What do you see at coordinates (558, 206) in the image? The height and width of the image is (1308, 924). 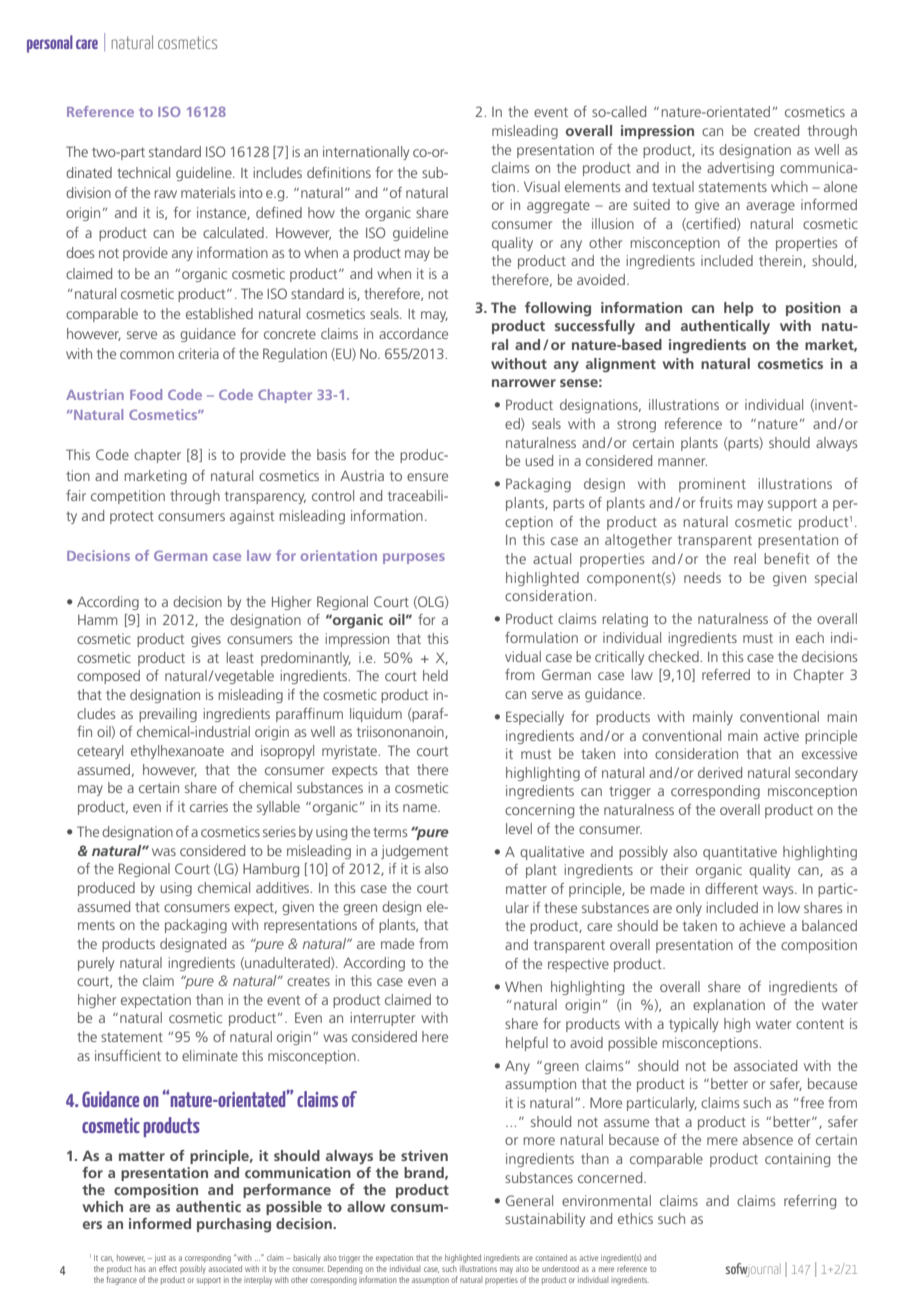 I see `aggregate` at bounding box center [558, 206].
